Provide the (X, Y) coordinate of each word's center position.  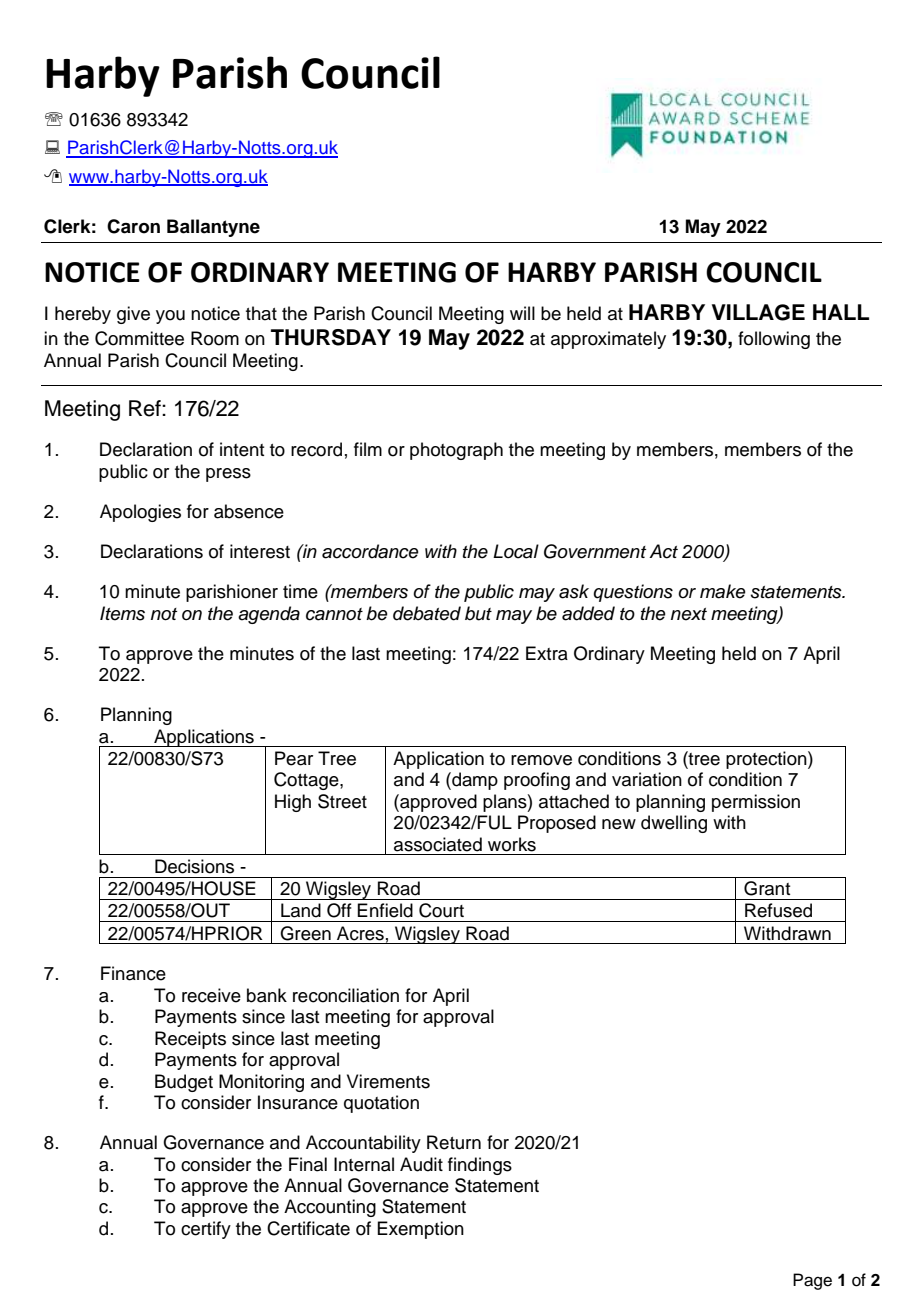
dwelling (674, 824)
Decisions (194, 866)
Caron (133, 226)
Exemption (420, 1230)
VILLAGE (758, 312)
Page (812, 1281)
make (723, 591)
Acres (360, 933)
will (522, 313)
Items (122, 613)
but (478, 613)
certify (206, 1230)
